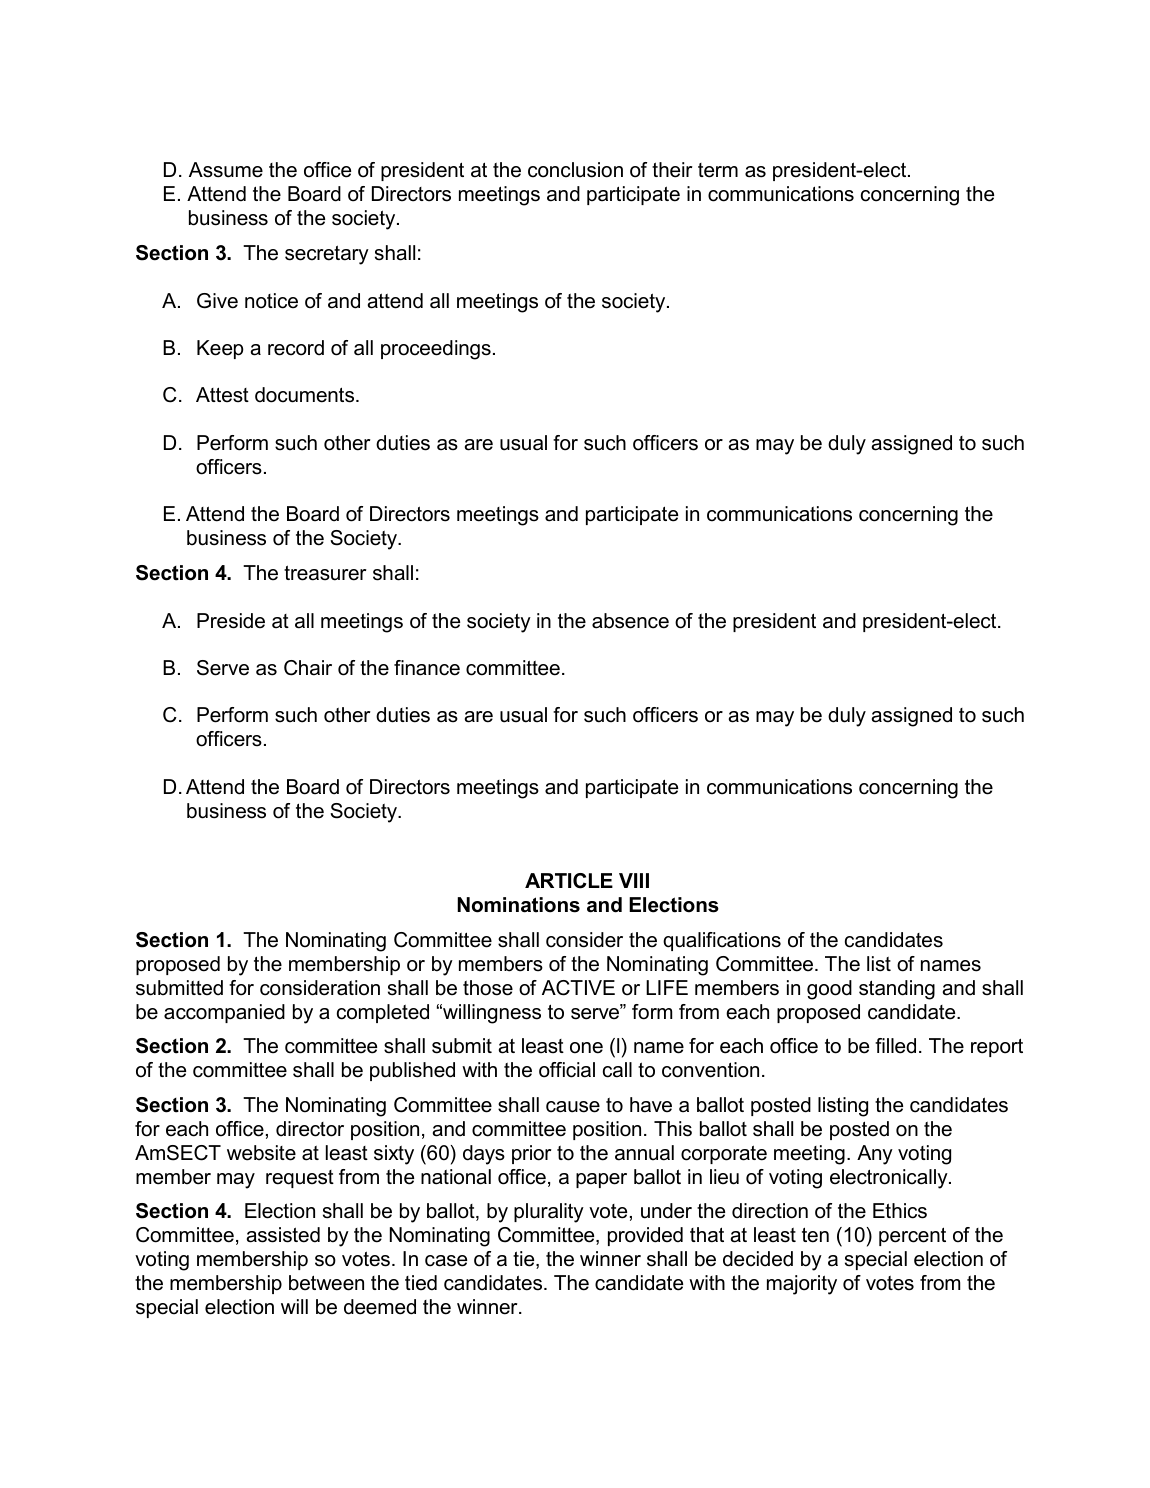 The height and width of the screenshot is (1488, 1150). What do you see at coordinates (722, 941) in the screenshot?
I see `qualifications` at bounding box center [722, 941].
